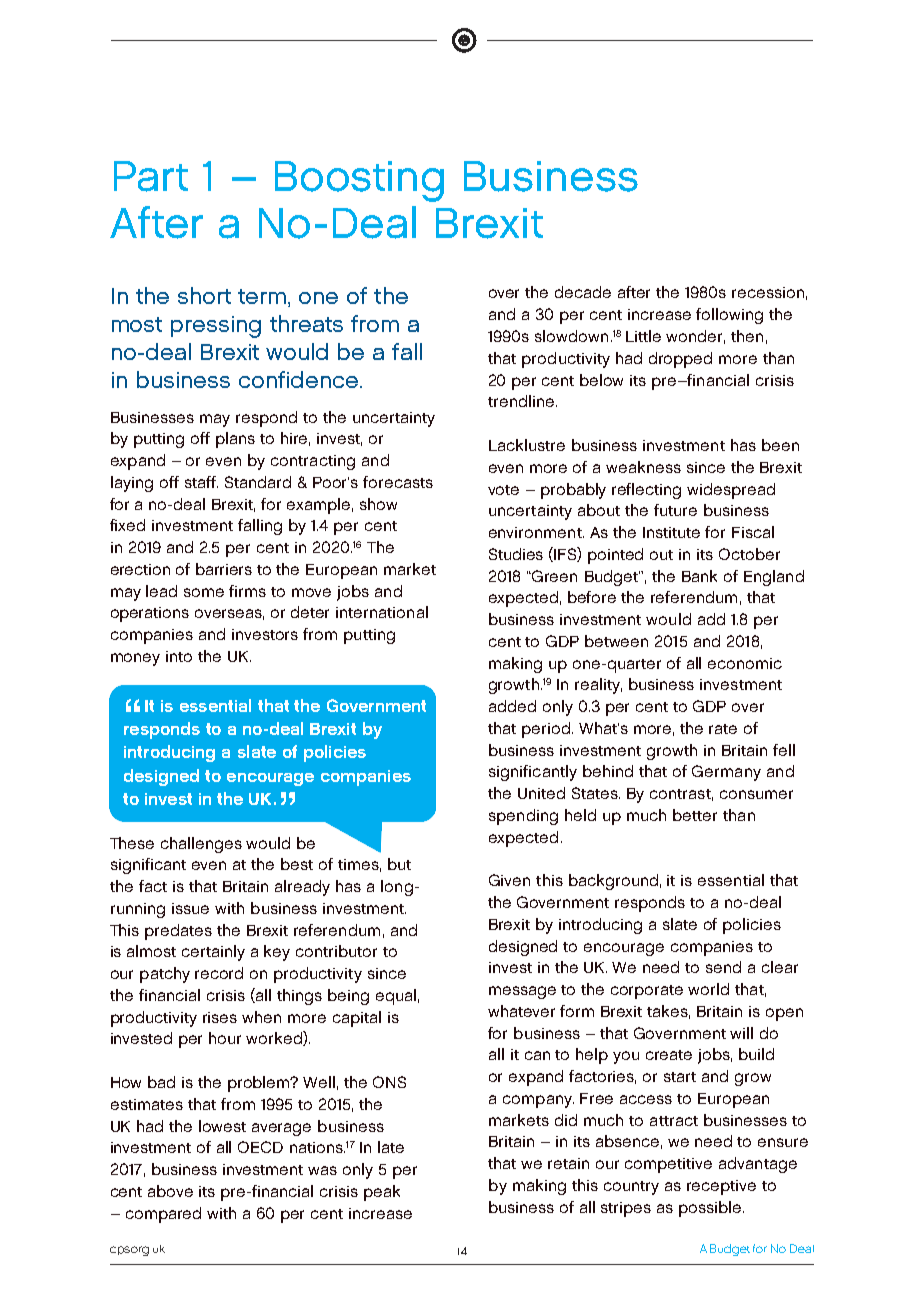 The height and width of the screenshot is (1308, 924). Describe the element at coordinates (235, 440) in the screenshot. I see `plans` at that location.
